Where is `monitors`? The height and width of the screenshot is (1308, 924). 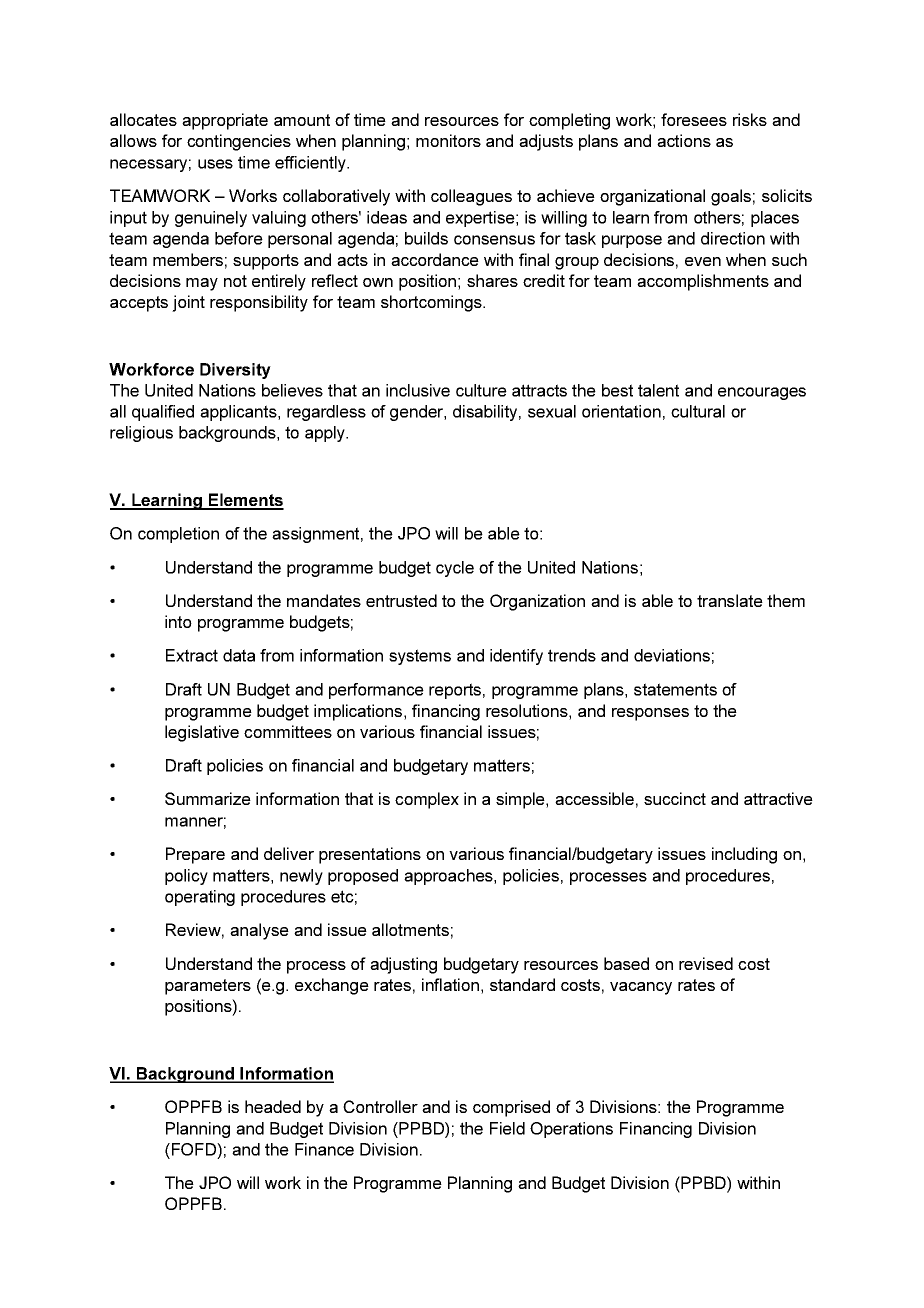 monitors is located at coordinates (448, 140).
